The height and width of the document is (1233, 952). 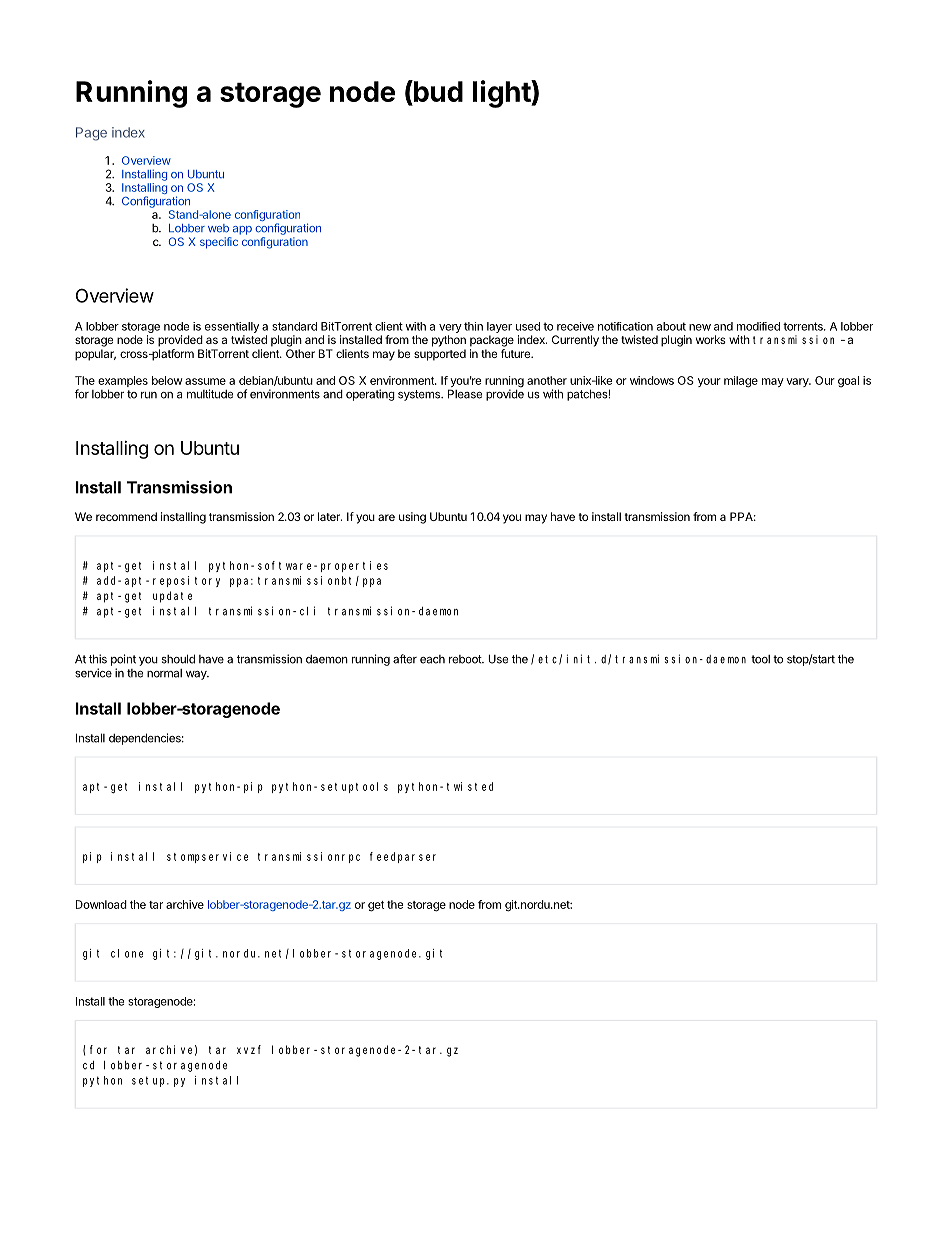 I want to click on update, so click(x=172, y=597).
